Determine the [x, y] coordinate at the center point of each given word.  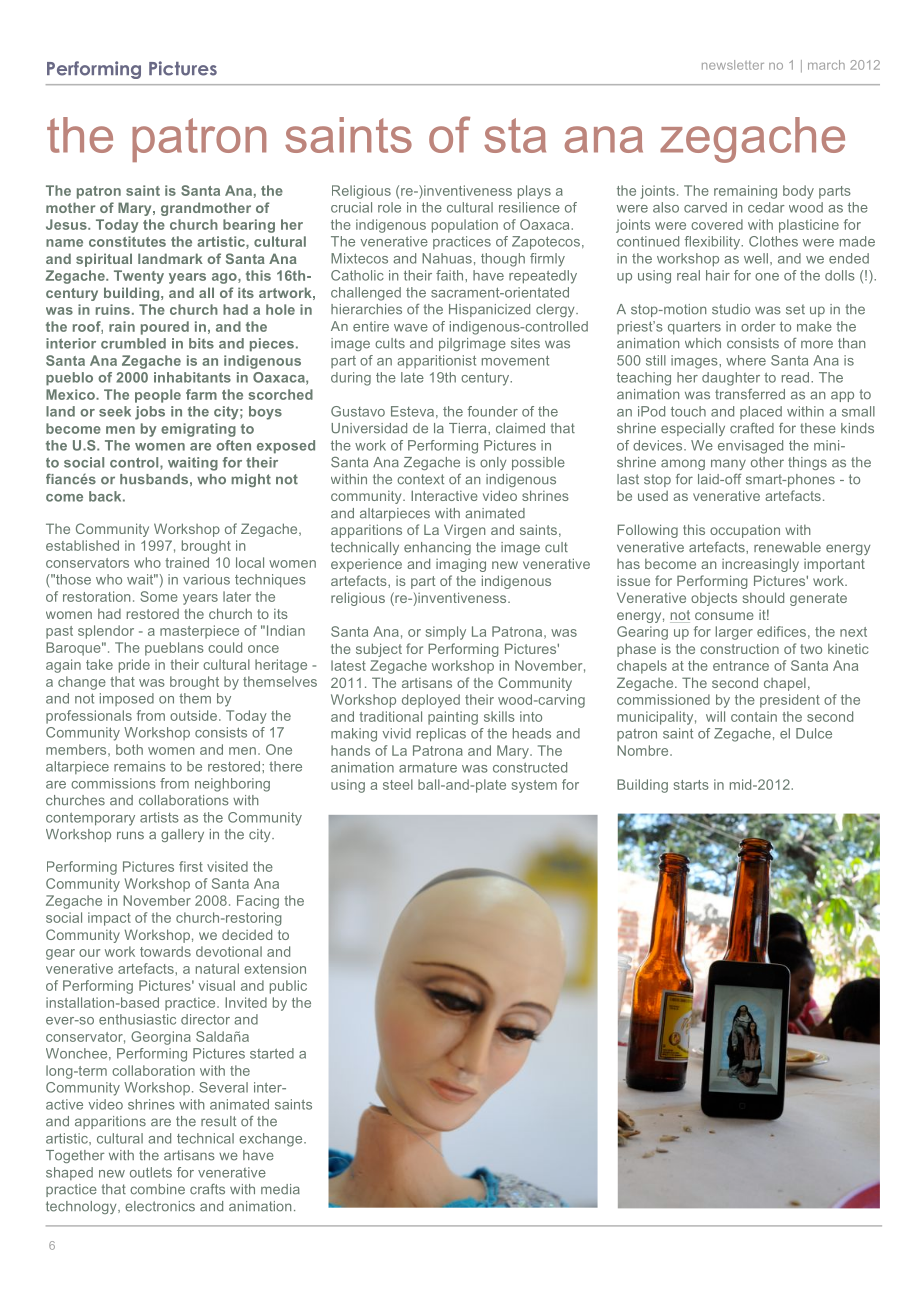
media [280, 1189]
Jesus [67, 224]
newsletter [733, 65]
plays [534, 192]
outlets [151, 1172]
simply [446, 633]
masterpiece [199, 632]
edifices [781, 631]
